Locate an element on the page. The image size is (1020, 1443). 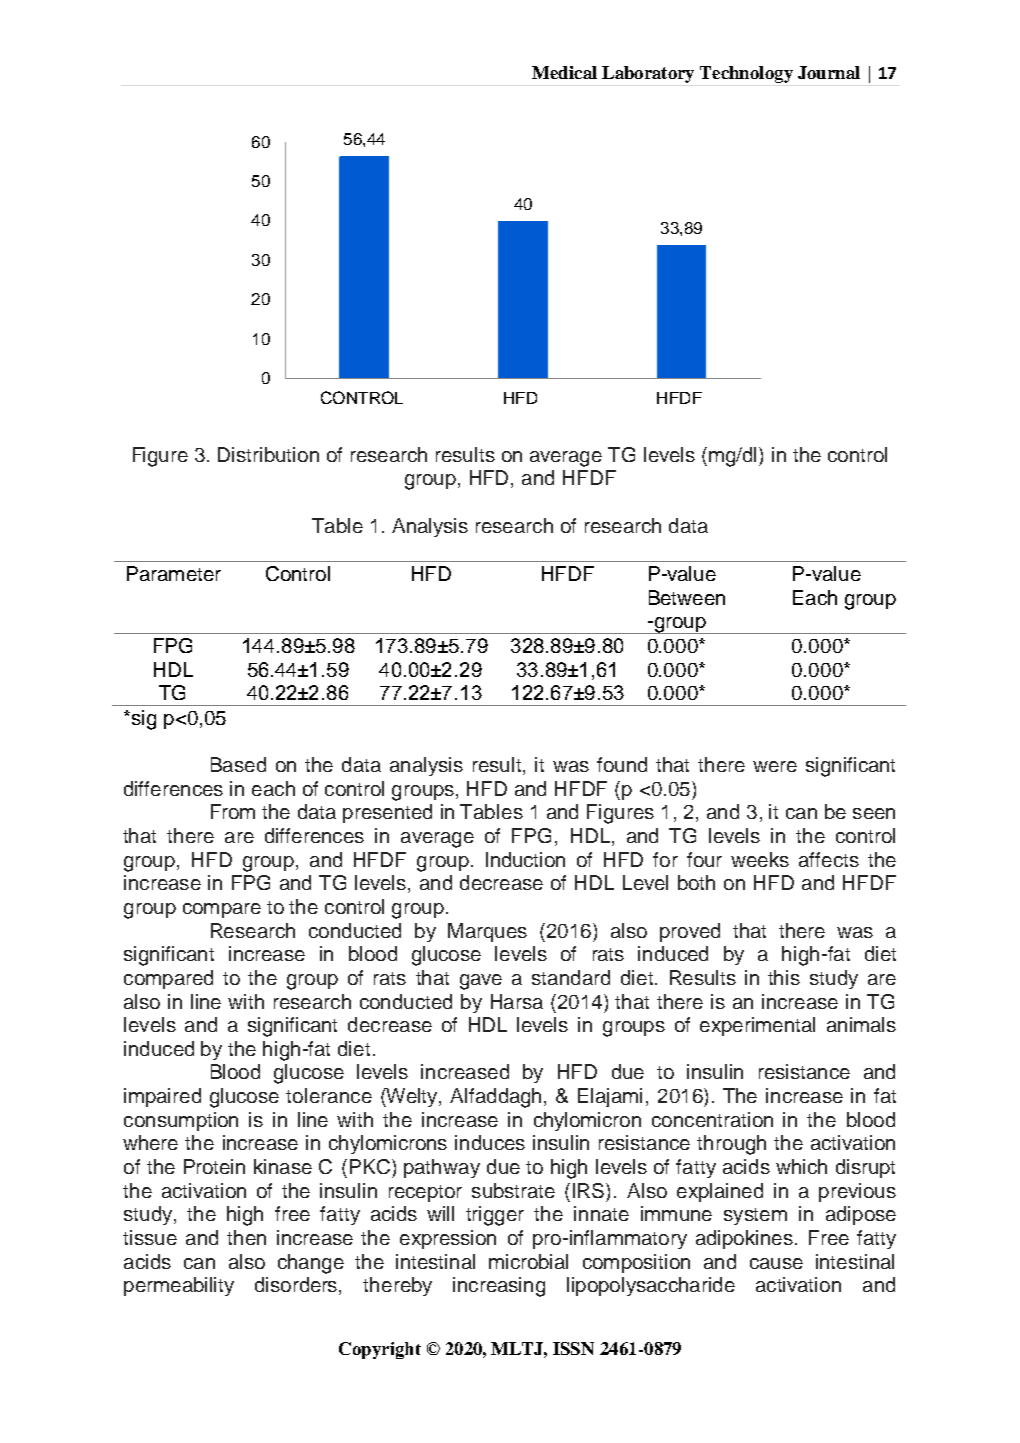
impaired is located at coordinates (162, 1097).
